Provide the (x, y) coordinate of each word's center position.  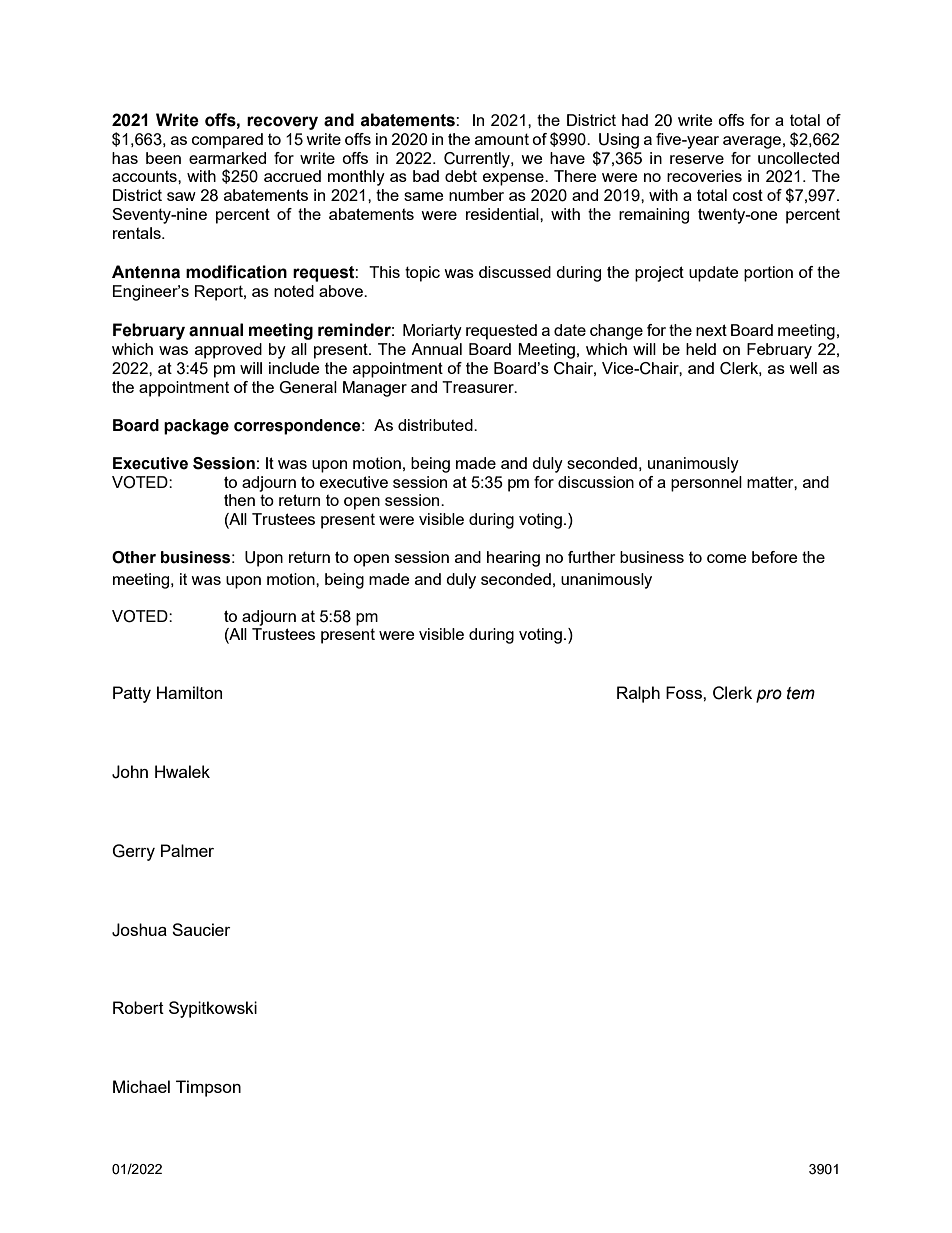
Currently (478, 160)
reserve (697, 159)
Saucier (201, 929)
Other (134, 557)
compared (227, 141)
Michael (141, 1086)
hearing (513, 559)
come (727, 558)
